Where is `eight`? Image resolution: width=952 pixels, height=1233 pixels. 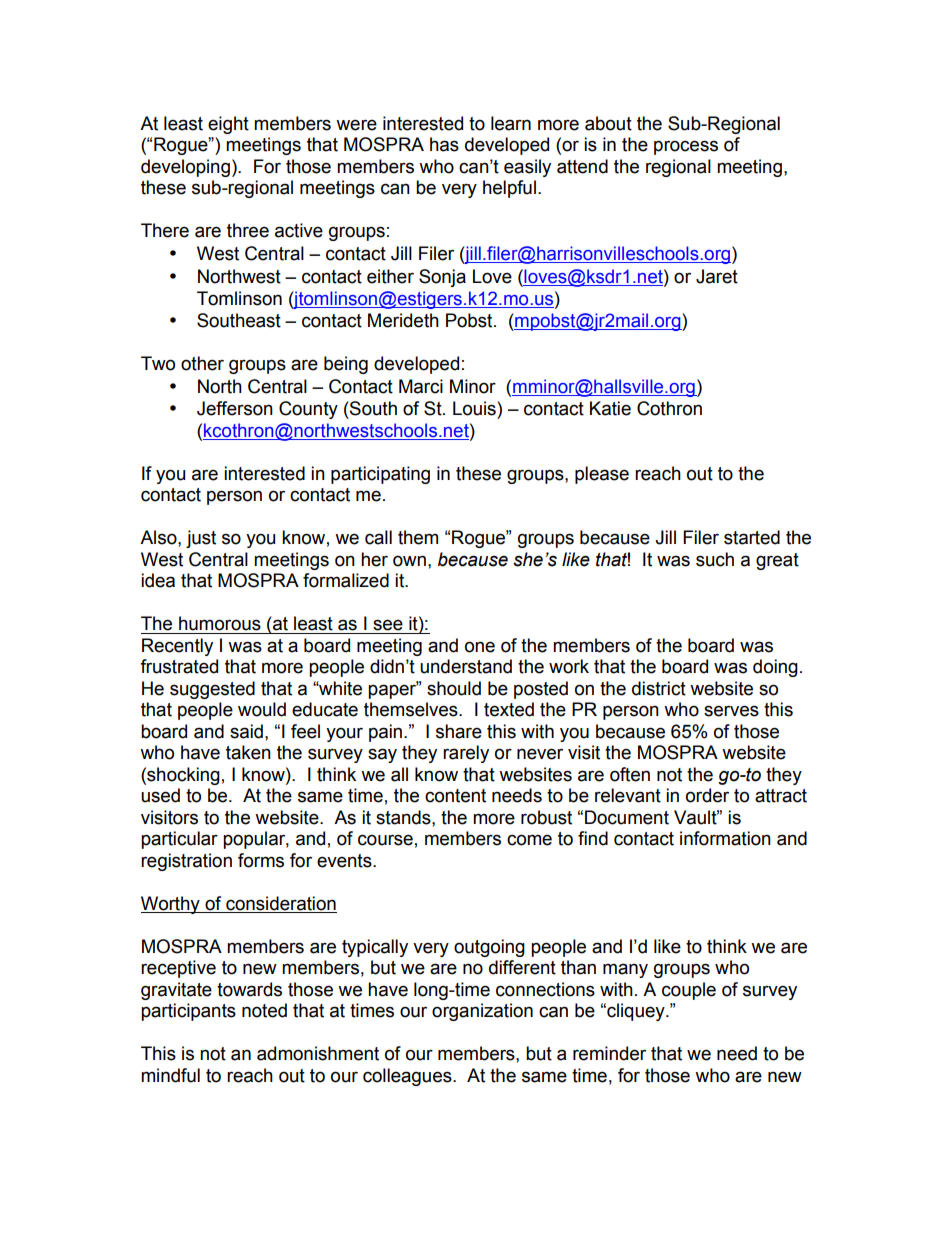 eight is located at coordinates (228, 125).
